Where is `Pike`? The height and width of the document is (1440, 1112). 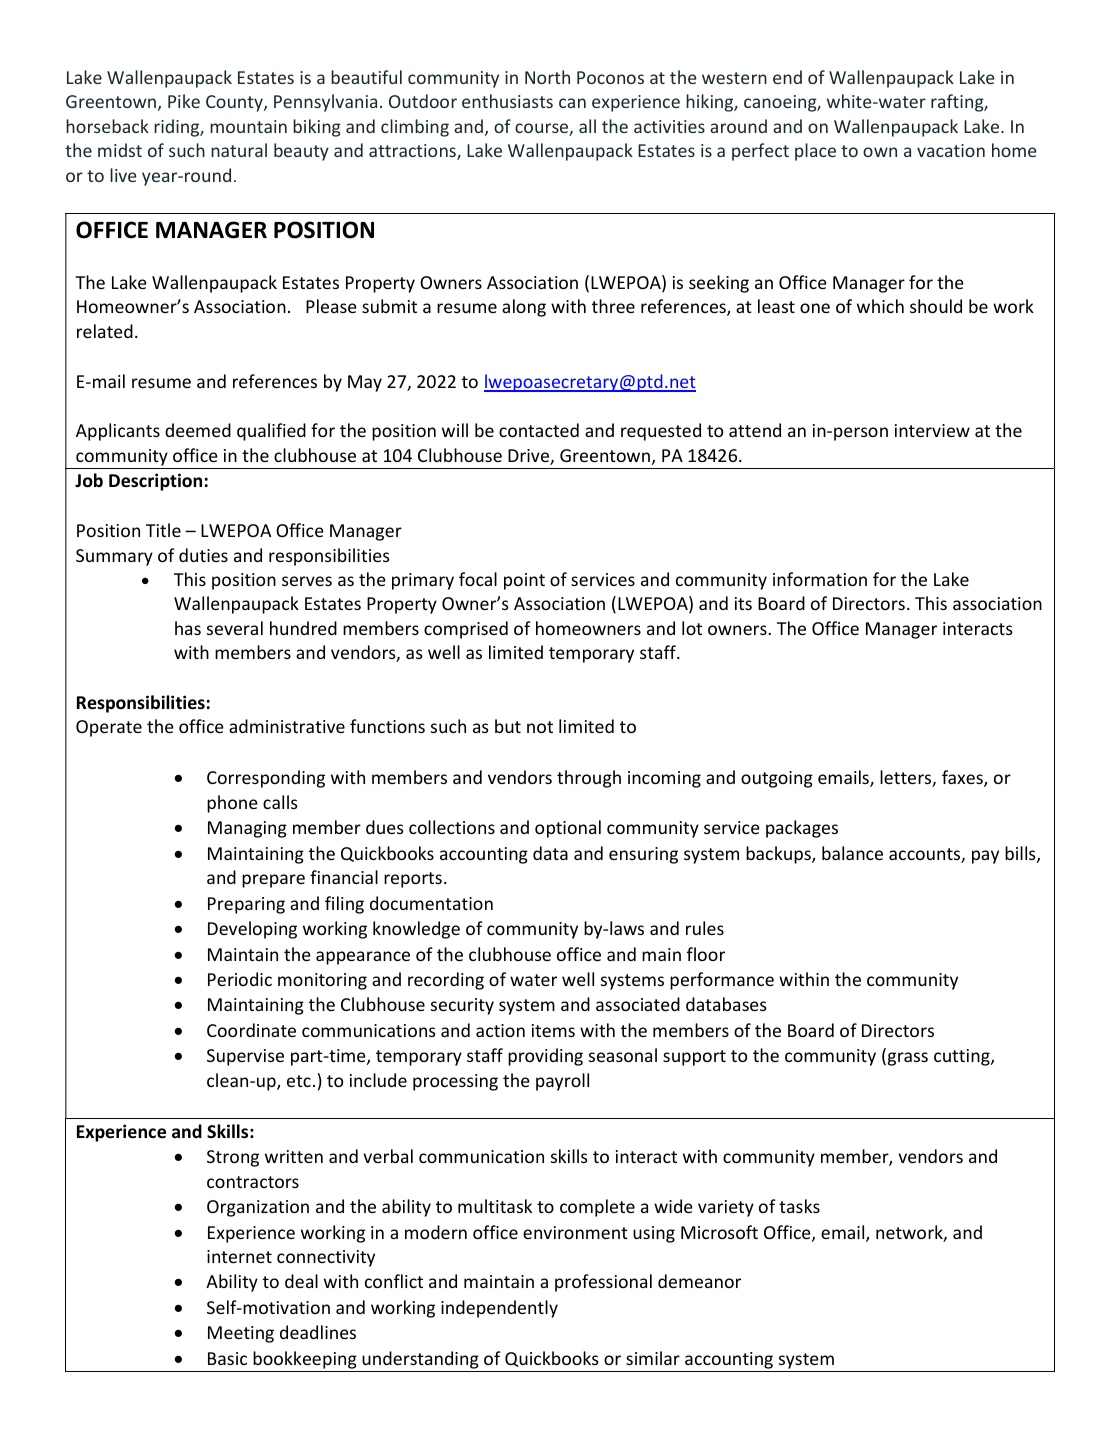 Pike is located at coordinates (184, 101).
